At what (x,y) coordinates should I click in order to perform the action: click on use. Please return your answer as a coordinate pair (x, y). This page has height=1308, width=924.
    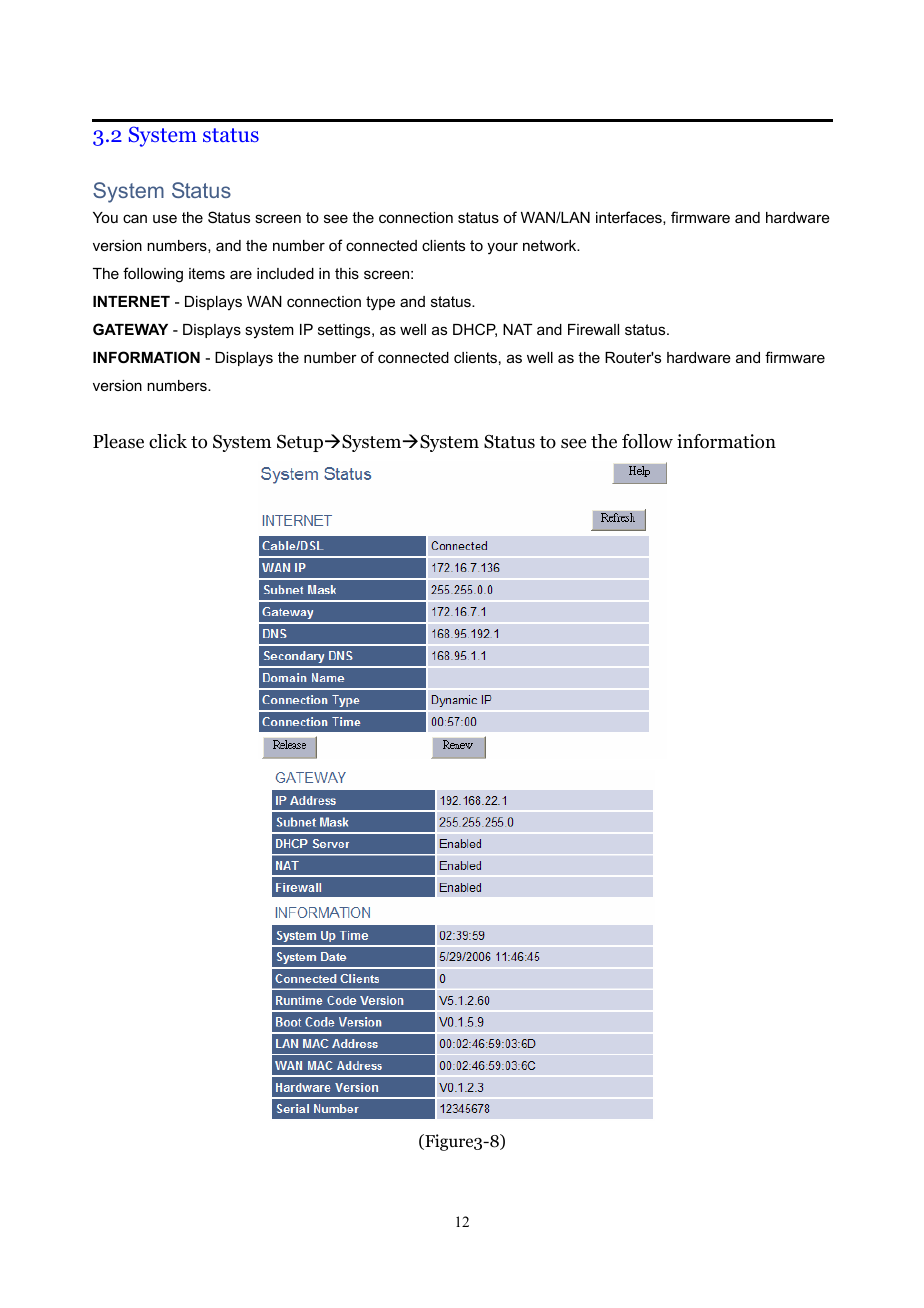
    Looking at the image, I should click on (165, 218).
